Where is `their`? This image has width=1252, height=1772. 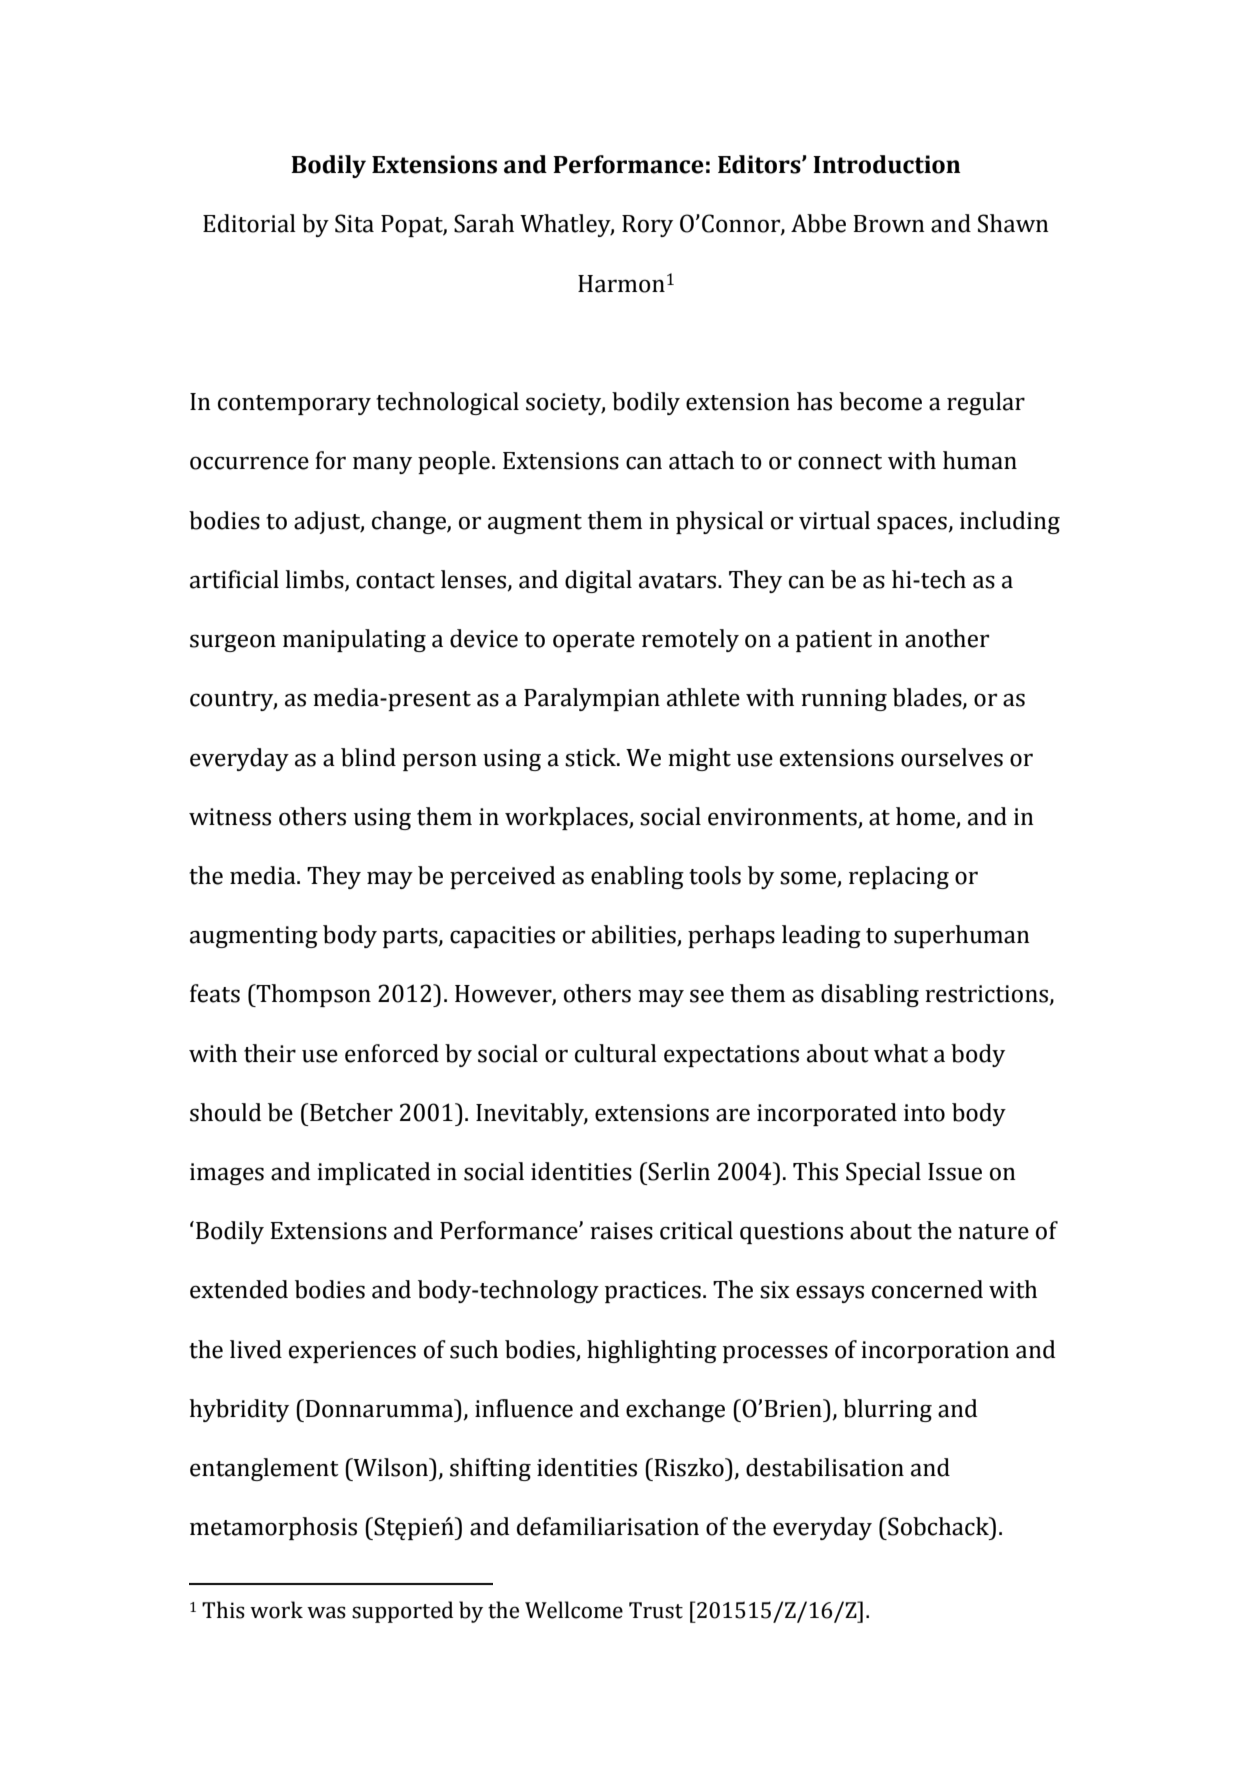
their is located at coordinates (270, 1053).
